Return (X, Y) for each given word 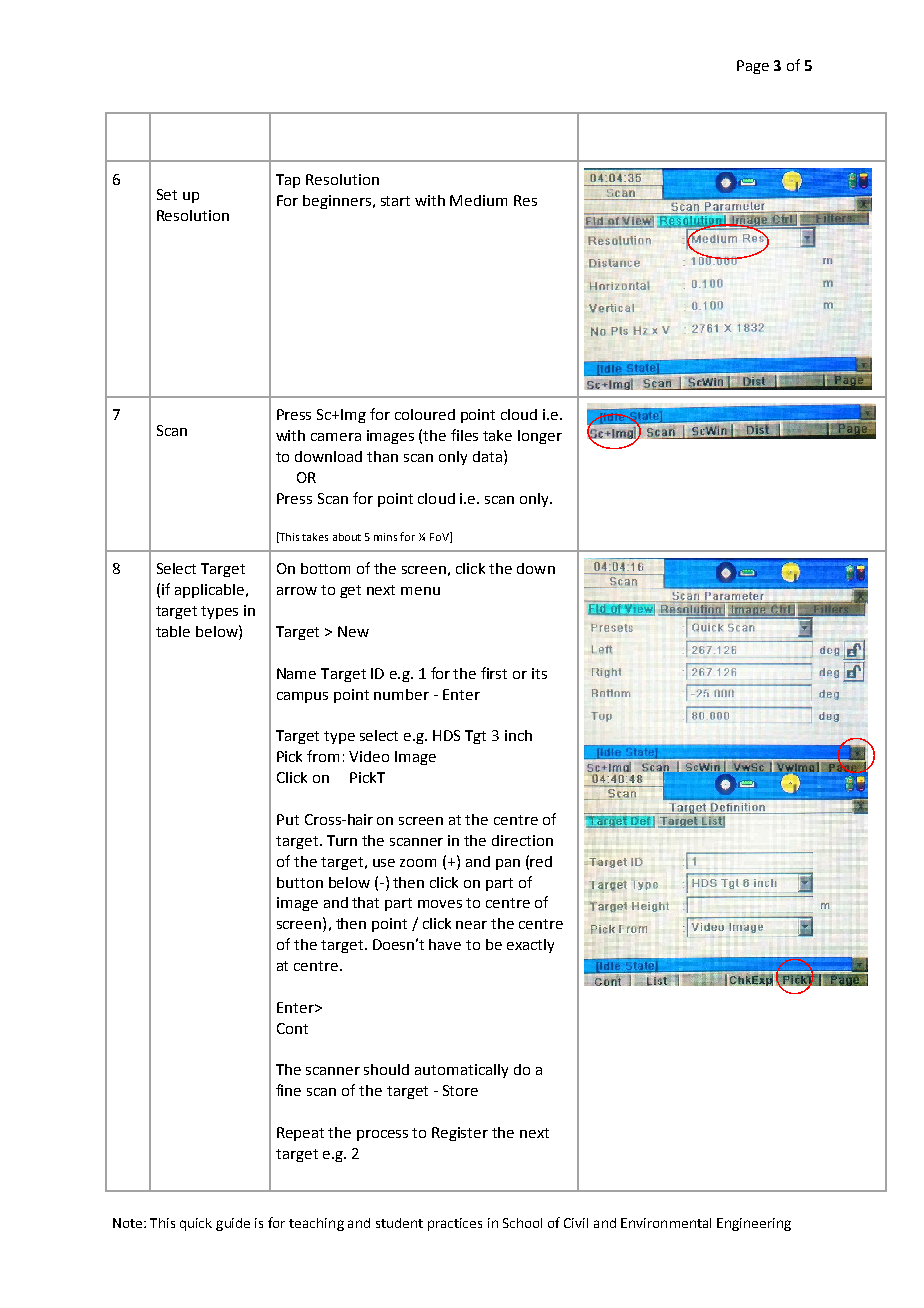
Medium (478, 200)
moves (440, 904)
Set (167, 194)
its (539, 673)
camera (336, 437)
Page (753, 67)
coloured (425, 414)
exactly (530, 946)
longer (540, 437)
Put (288, 819)
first (494, 673)
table (173, 631)
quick (196, 1224)
